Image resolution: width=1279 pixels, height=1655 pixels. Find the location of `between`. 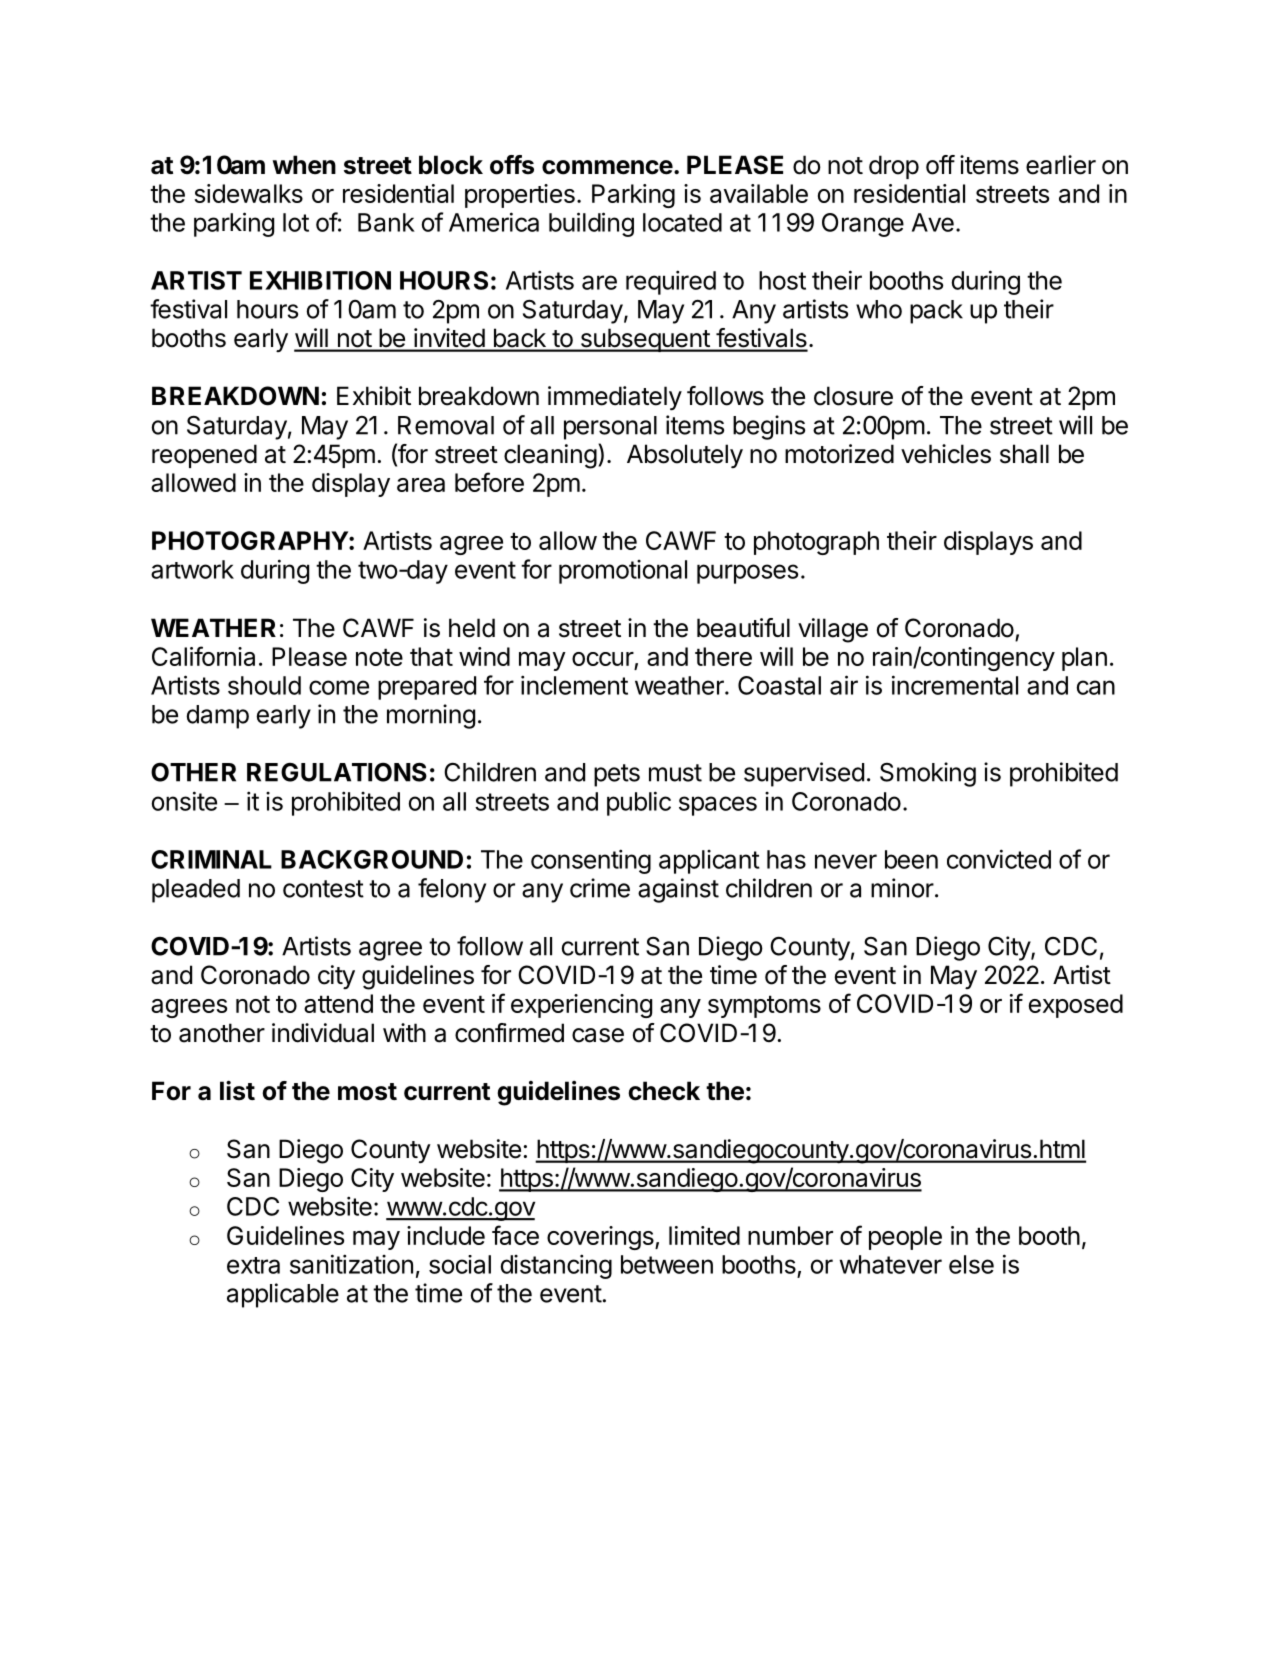

between is located at coordinates (667, 1264).
